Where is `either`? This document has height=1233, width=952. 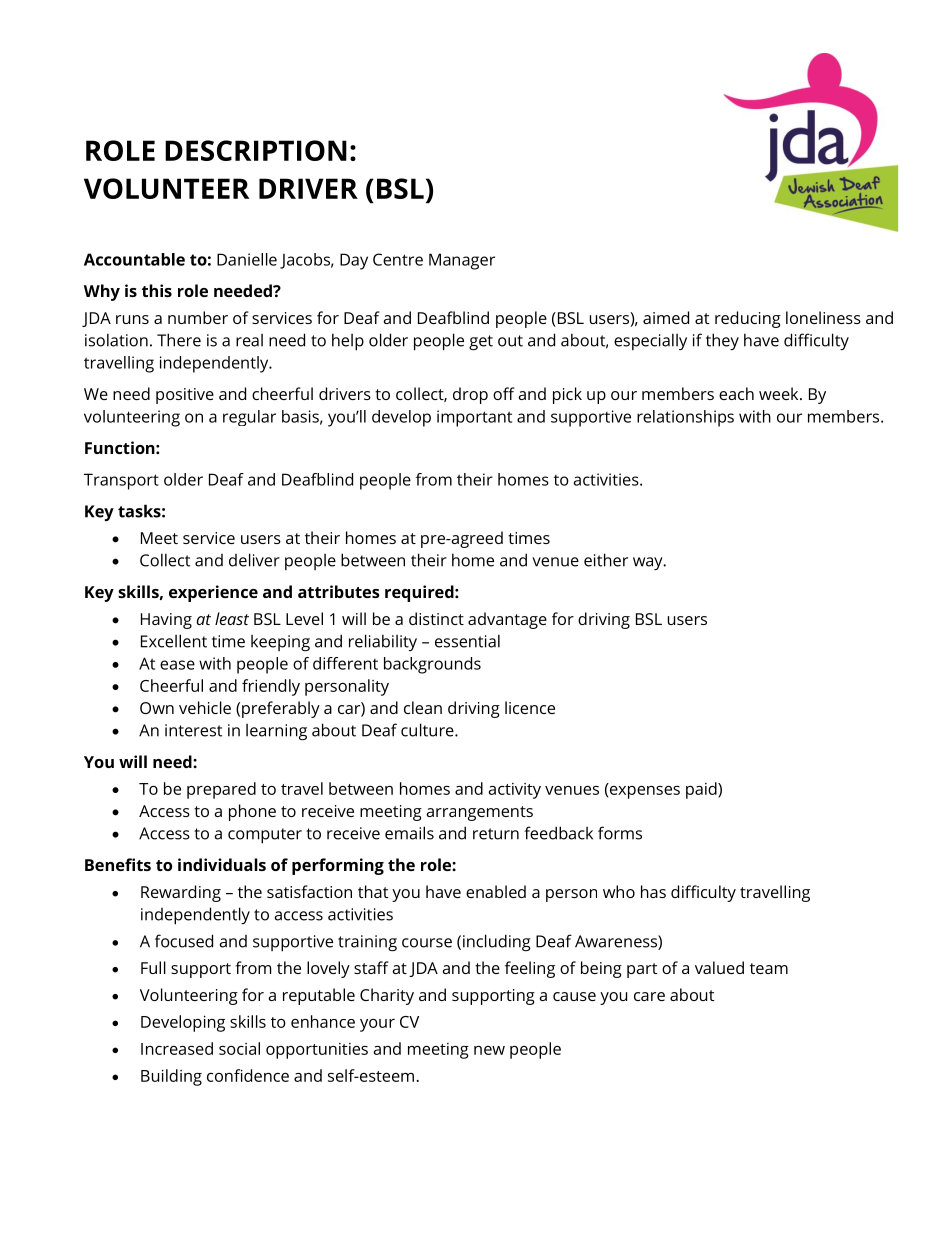 either is located at coordinates (606, 560).
